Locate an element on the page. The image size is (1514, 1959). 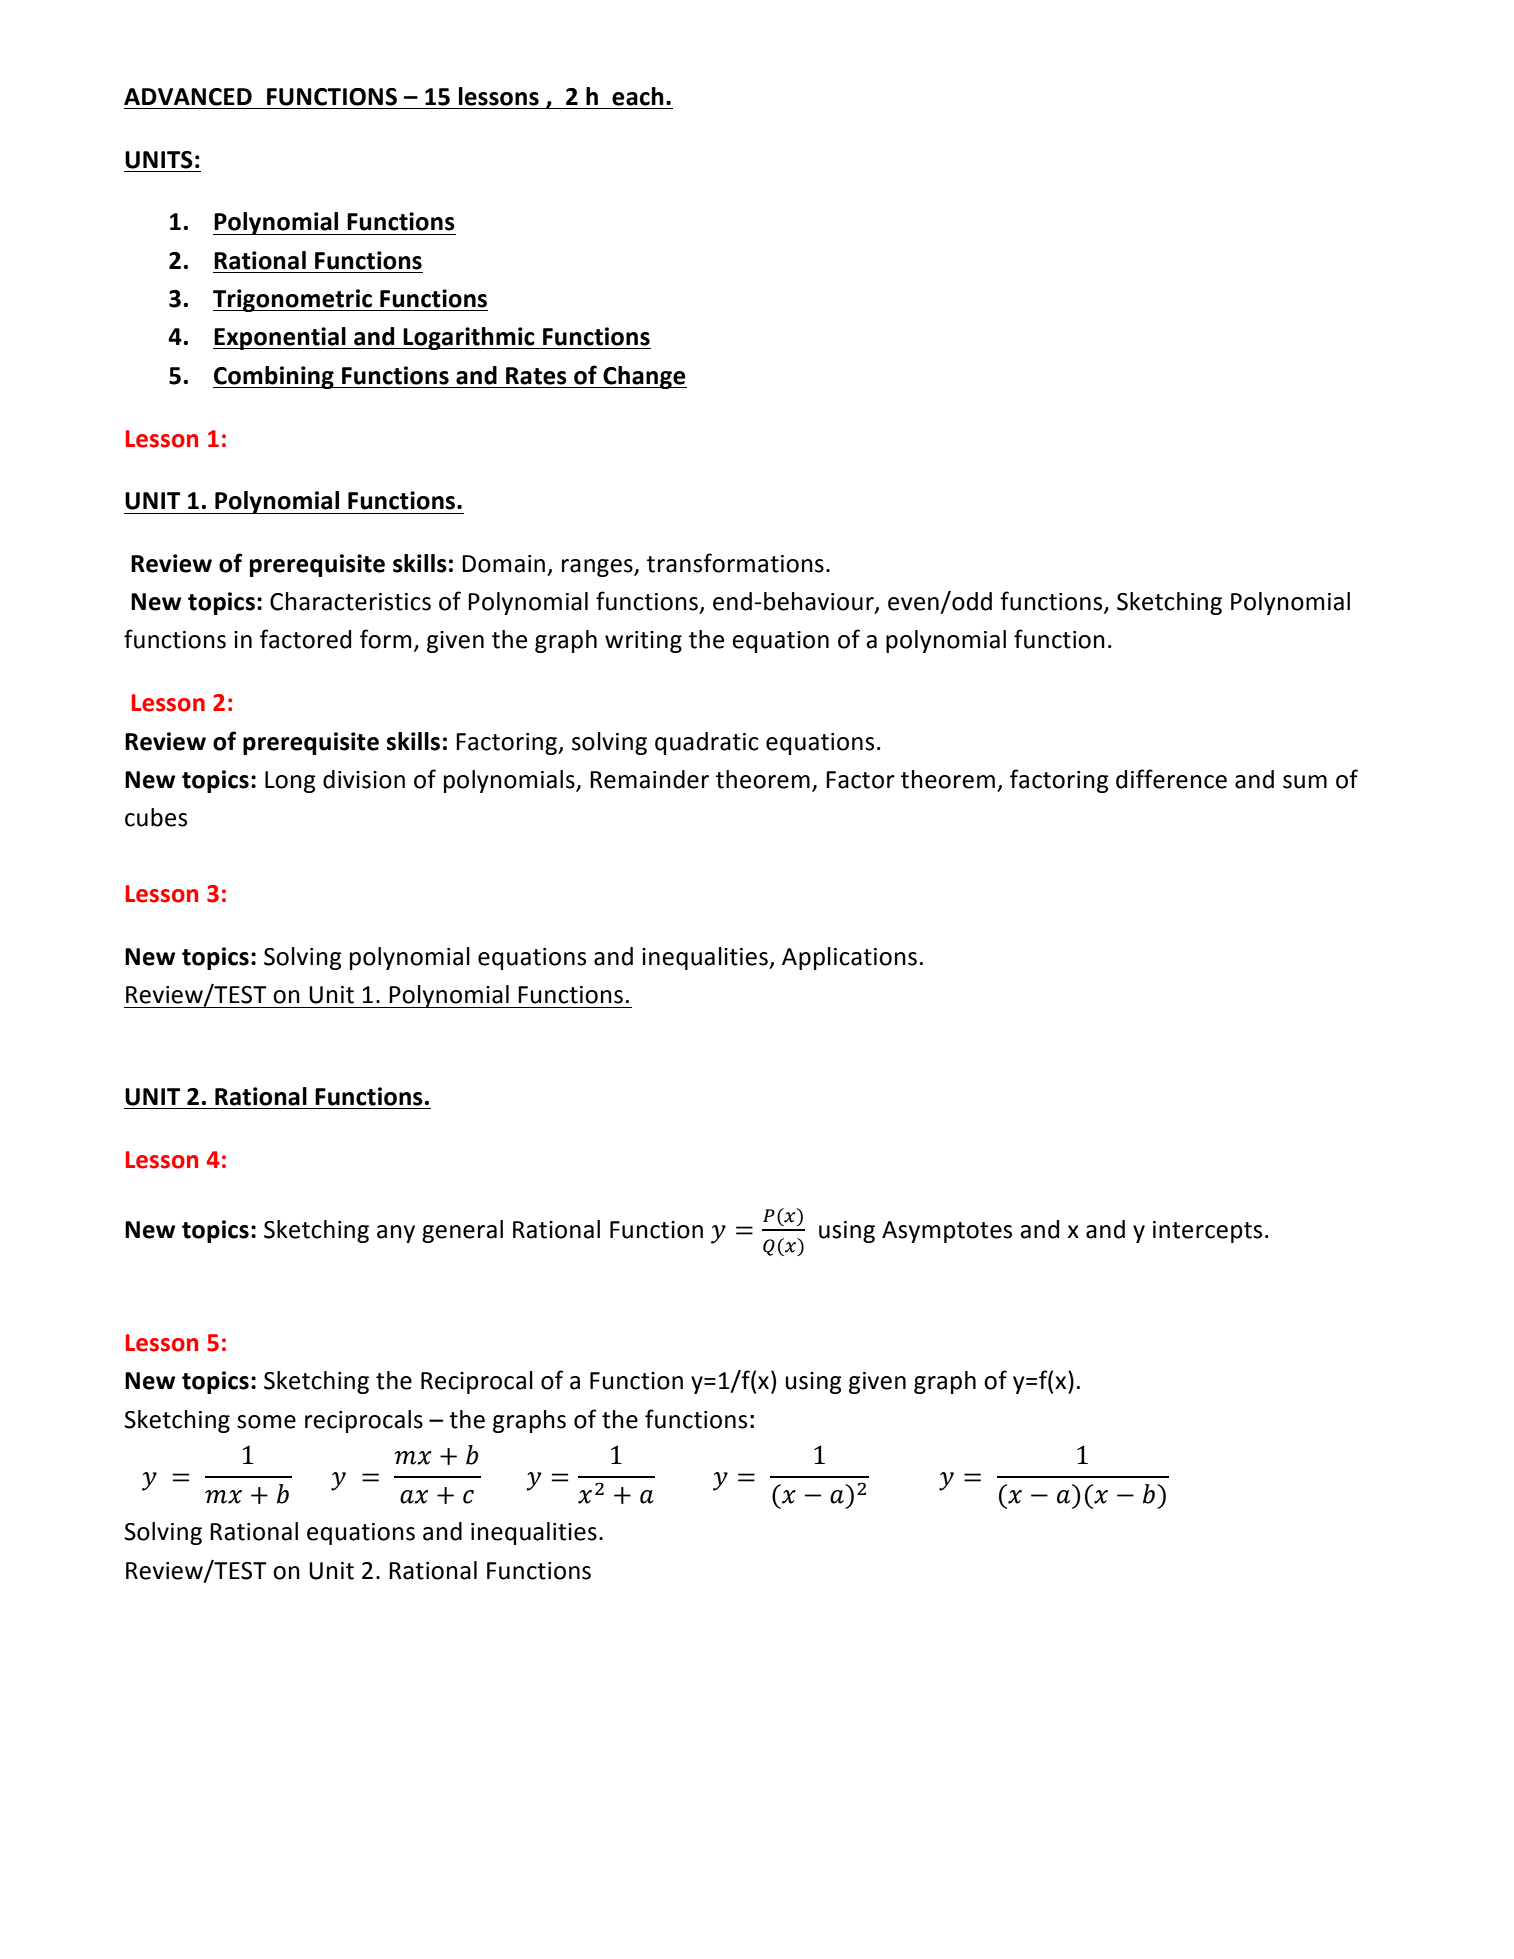
some is located at coordinates (266, 1422).
